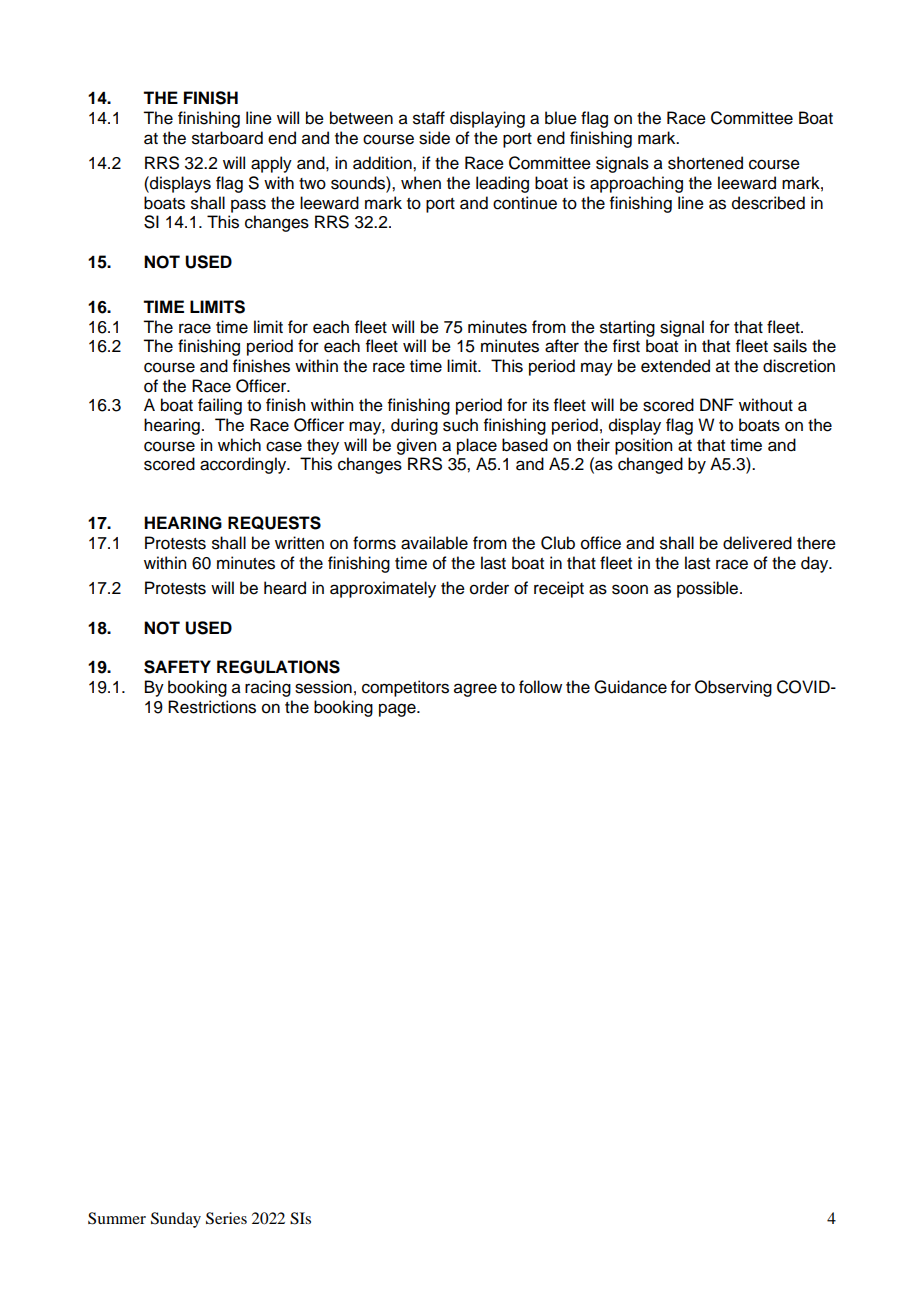 The width and height of the image is (924, 1308). I want to click on starboard, so click(227, 138).
